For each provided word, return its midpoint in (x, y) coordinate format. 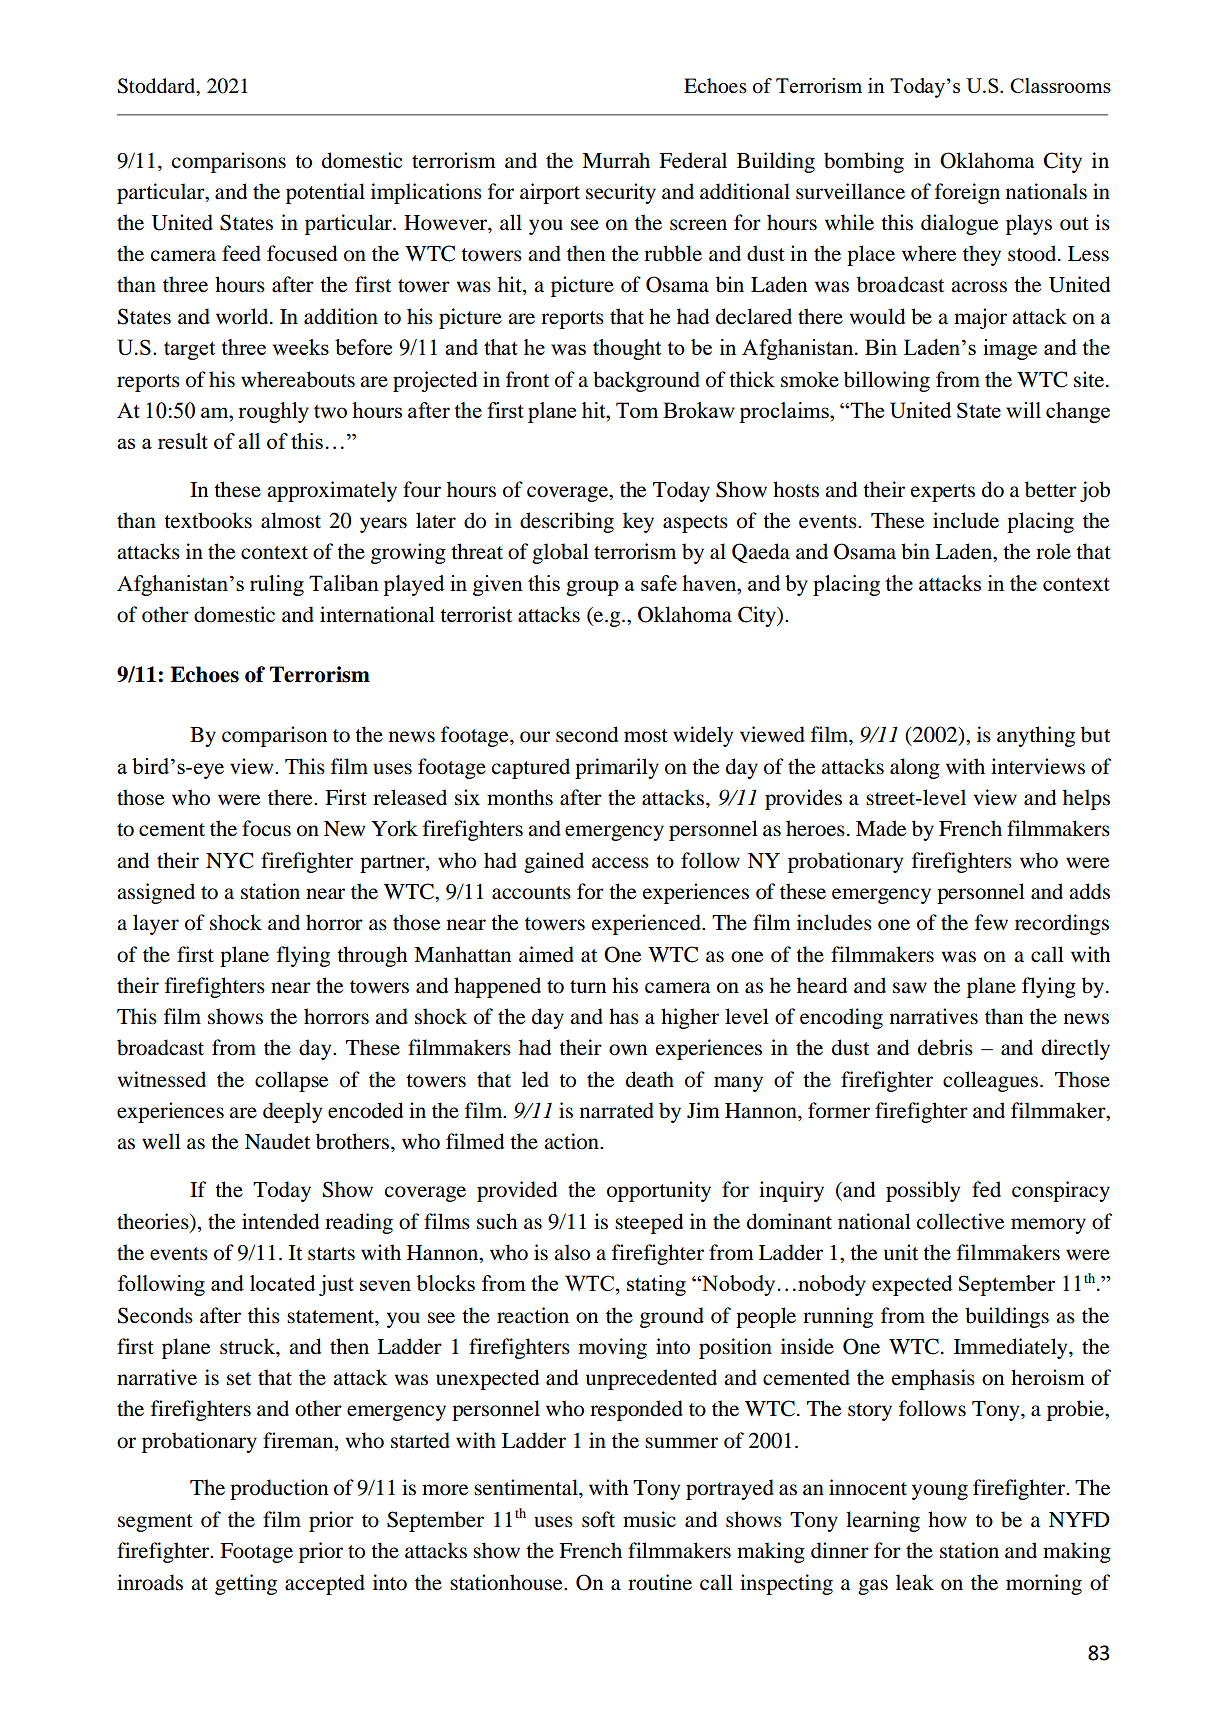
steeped (649, 1223)
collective (960, 1221)
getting (246, 1584)
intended (280, 1221)
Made (881, 828)
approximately (332, 491)
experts (943, 493)
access (620, 863)
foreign (967, 193)
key (638, 522)
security (621, 193)
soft (598, 1519)
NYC (230, 860)
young (940, 1492)
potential (325, 193)
